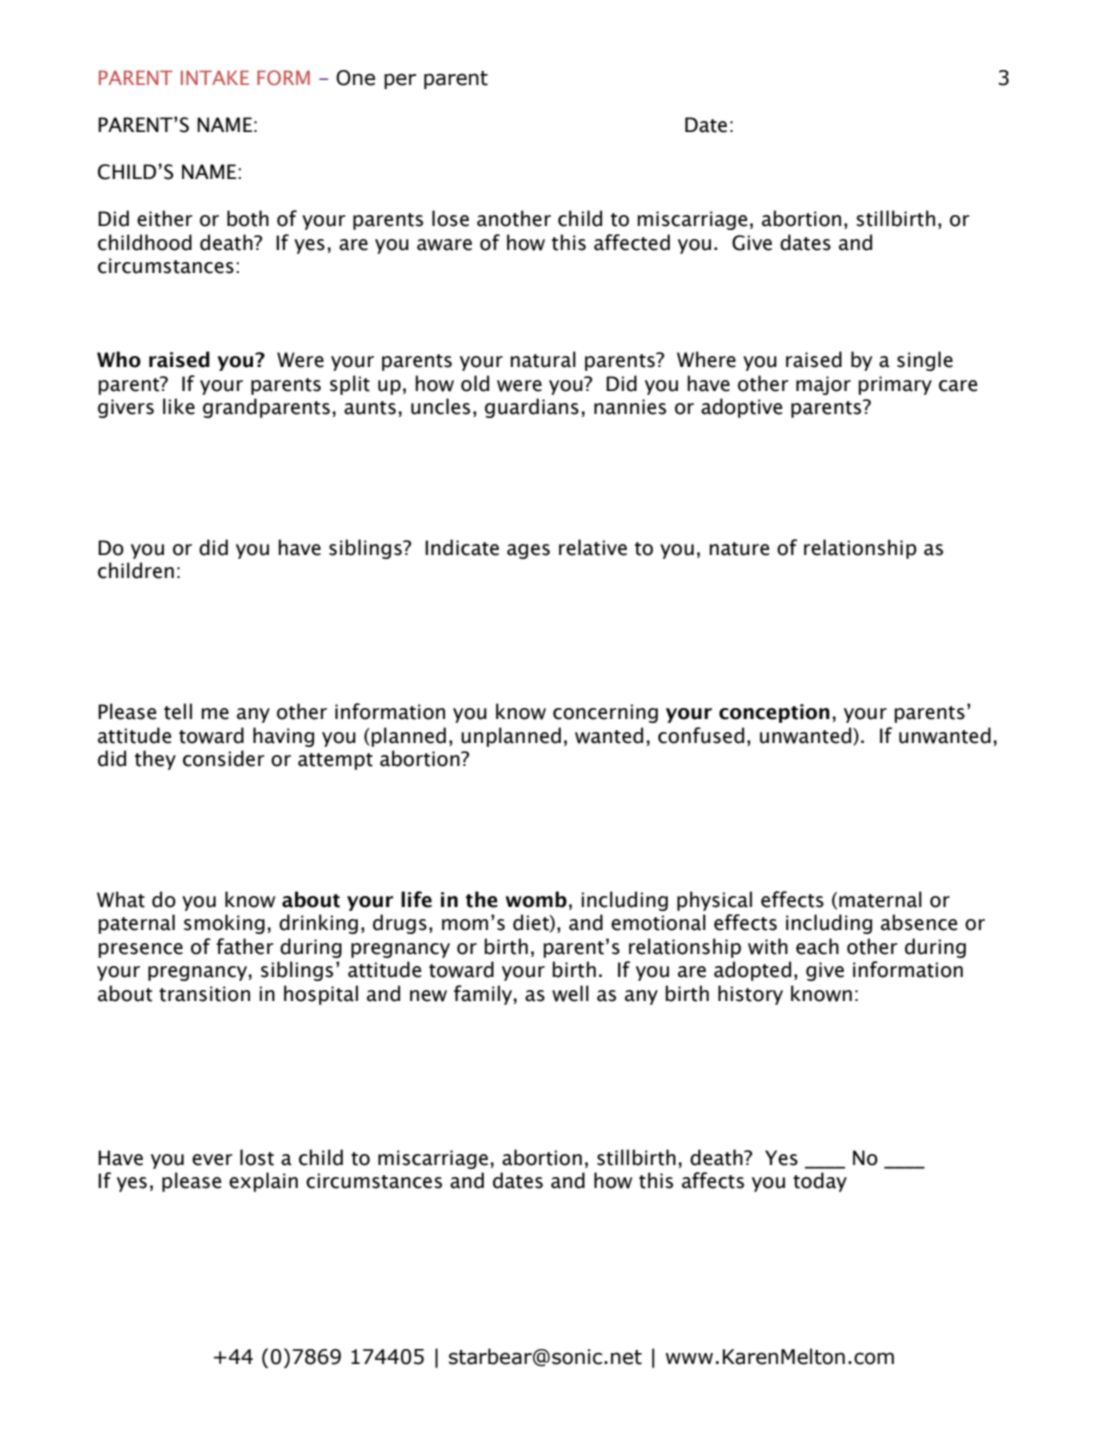 The image size is (1108, 1434). Describe the element at coordinates (528, 551) in the screenshot. I see `ages` at that location.
